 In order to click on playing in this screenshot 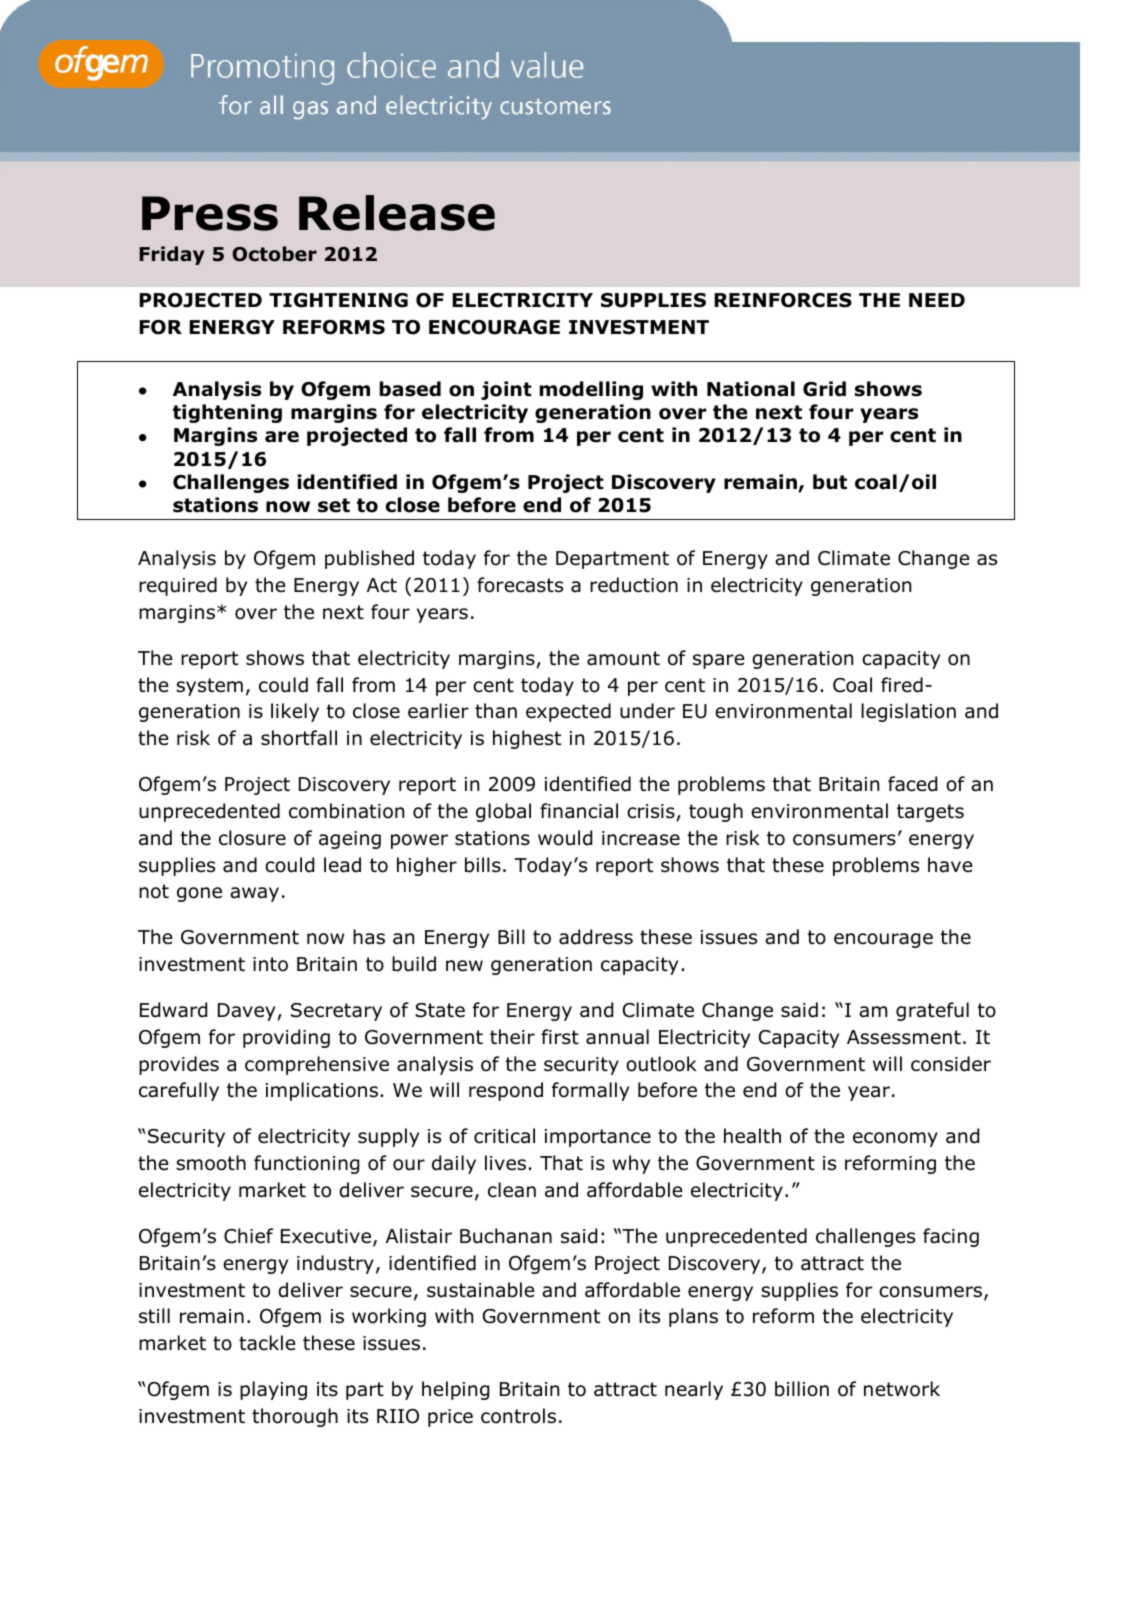, I will do `click(273, 1390)`.
